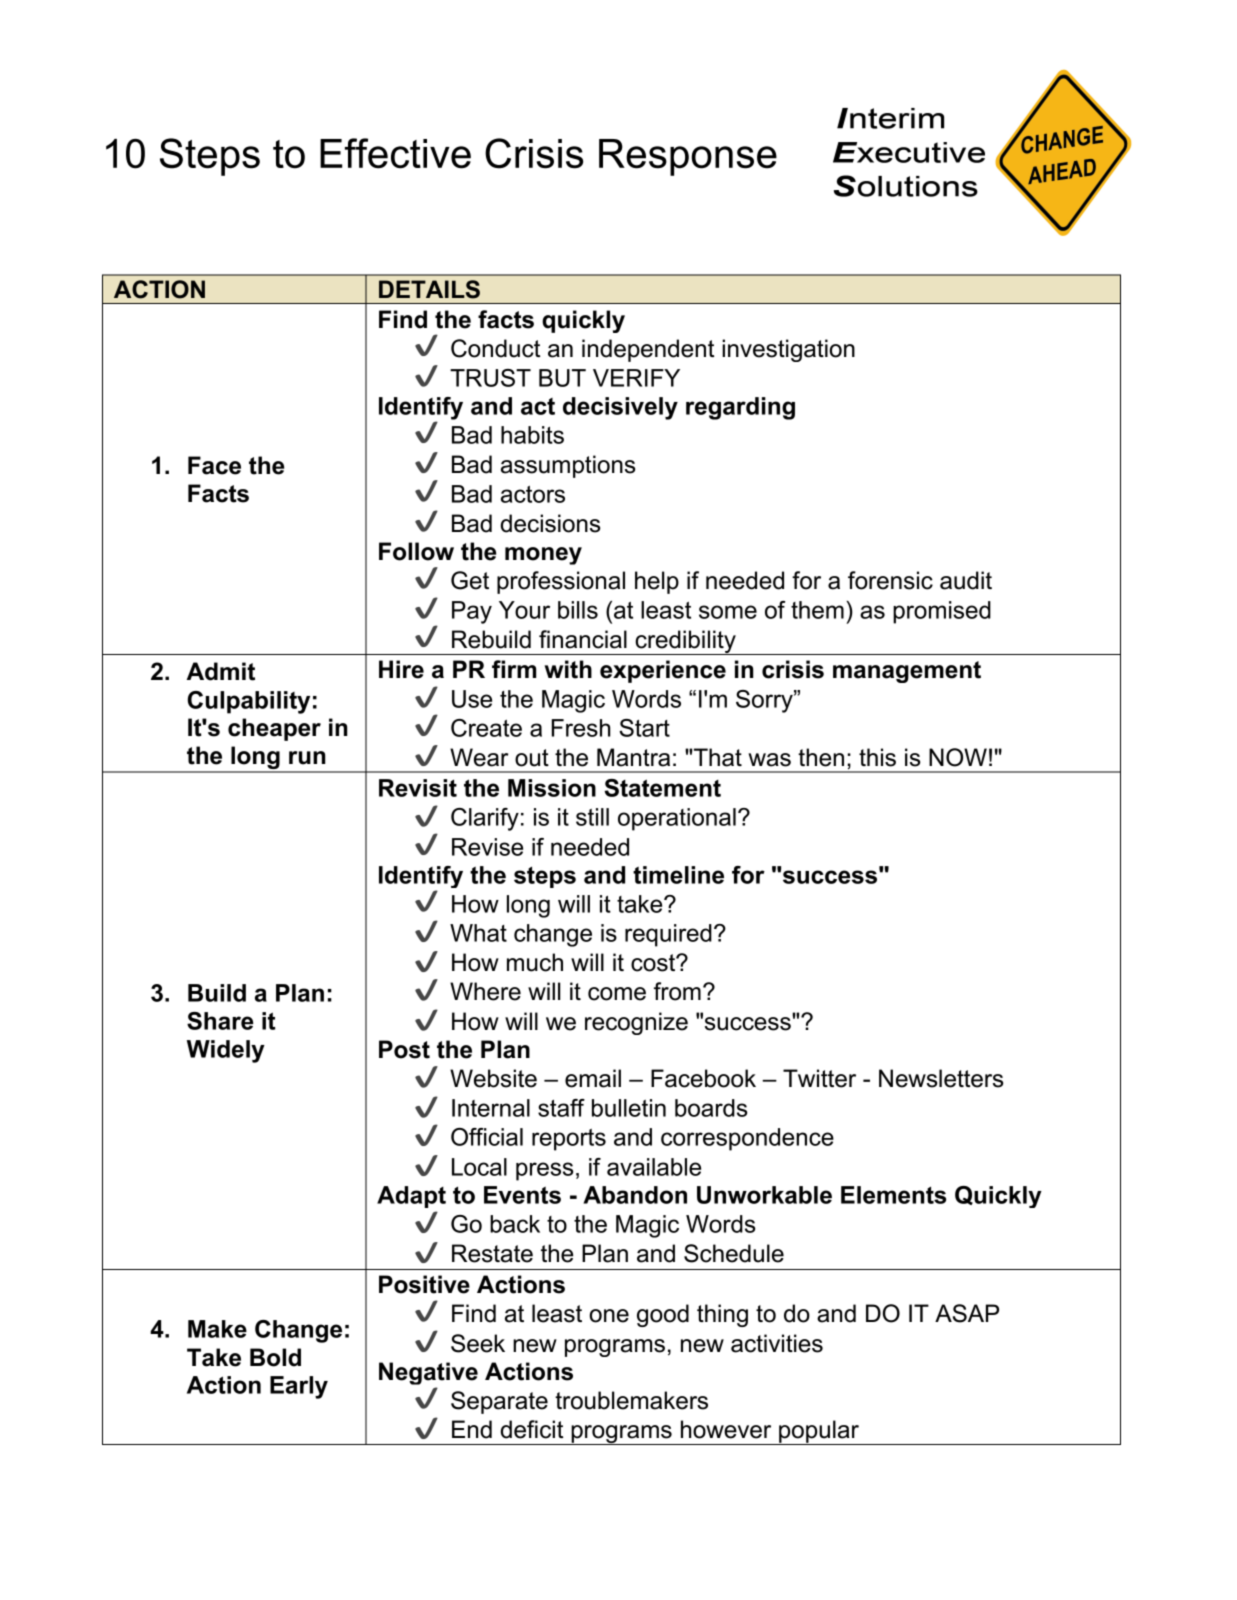  What do you see at coordinates (593, 1078) in the screenshot?
I see `email` at bounding box center [593, 1078].
